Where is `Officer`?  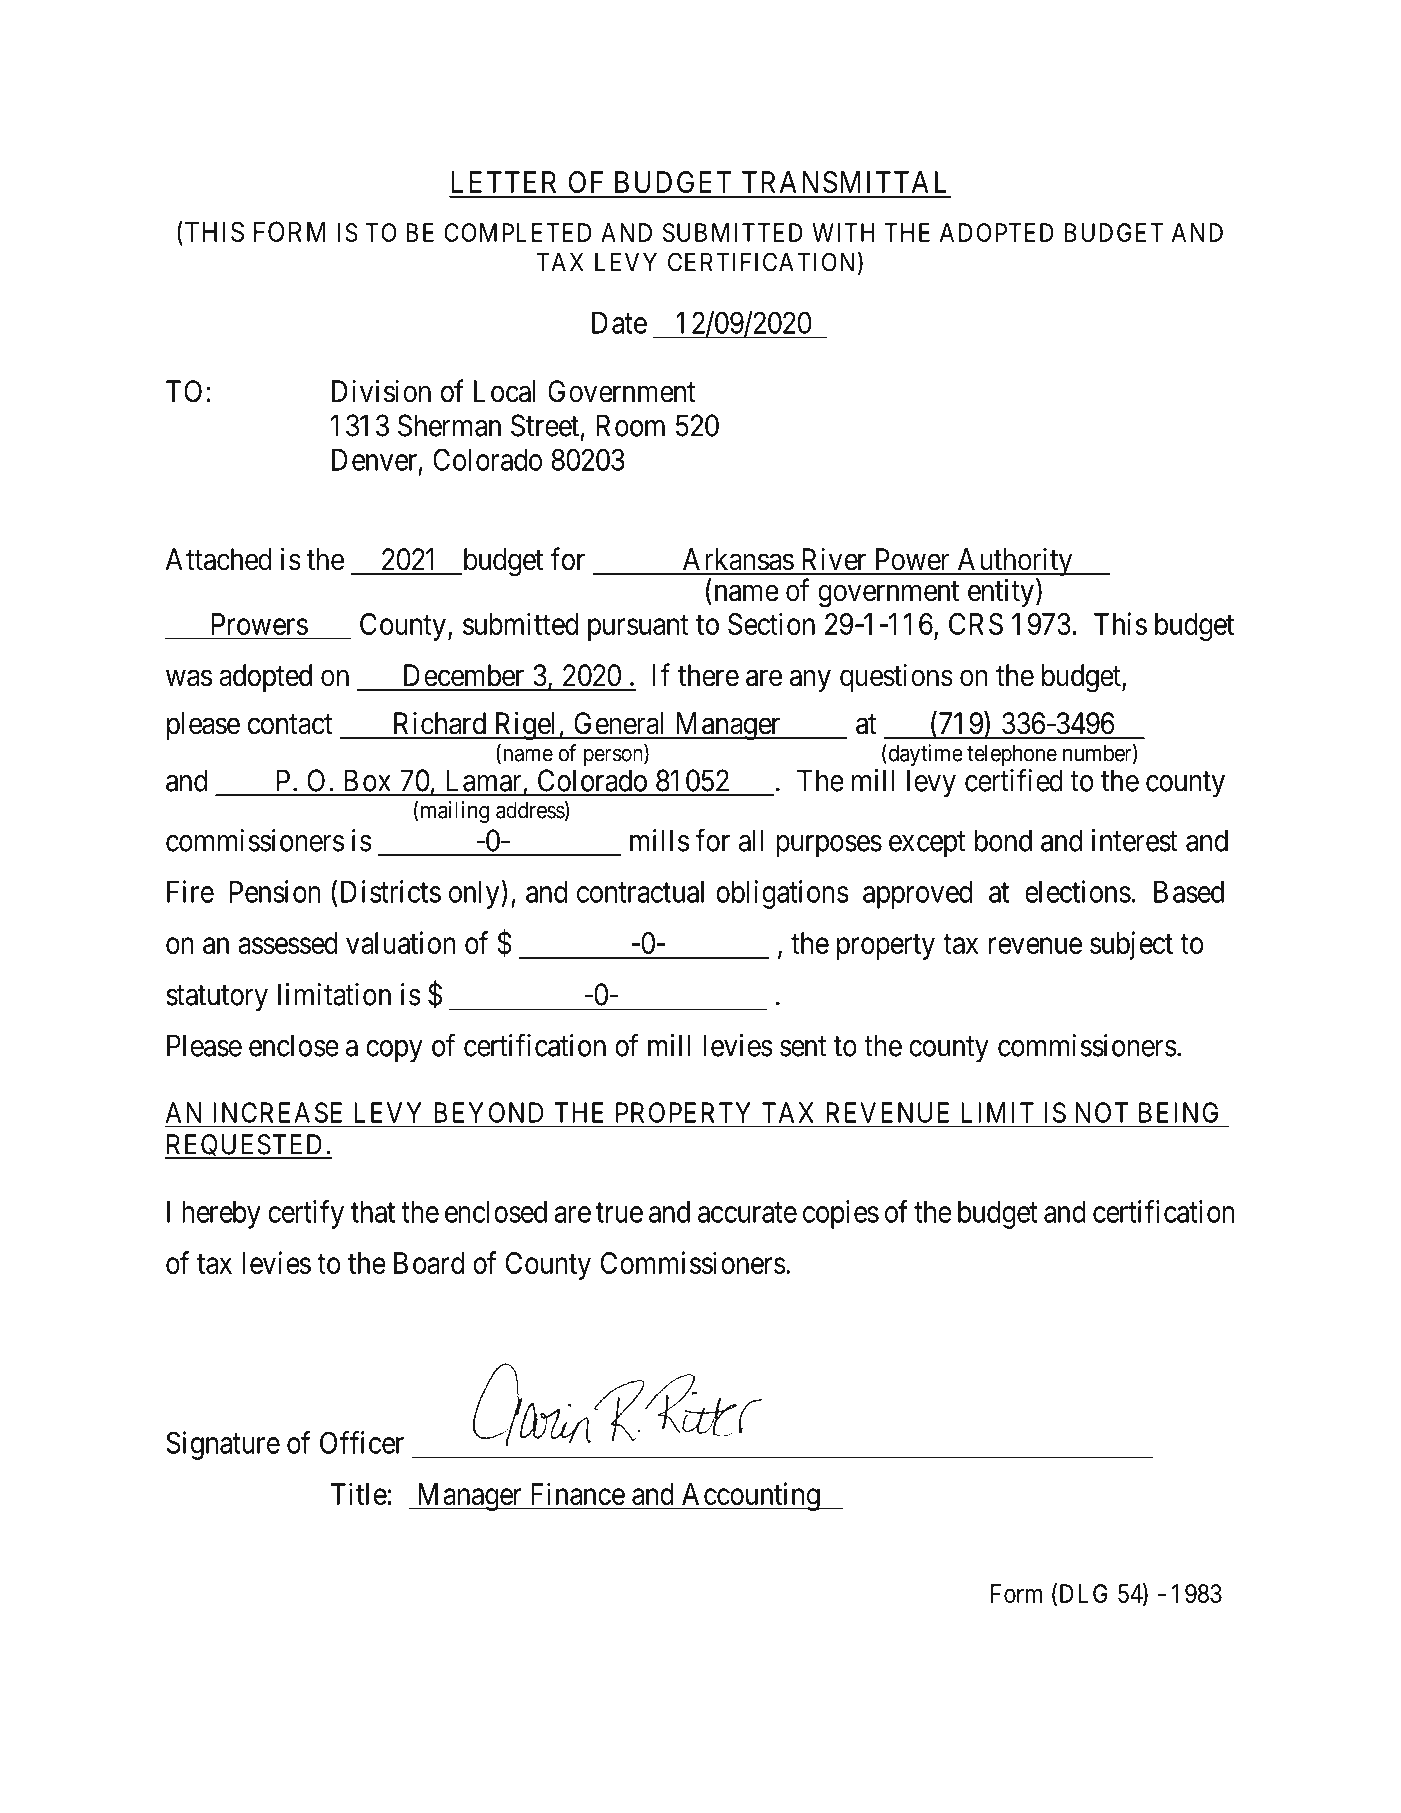
Officer is located at coordinates (362, 1442).
